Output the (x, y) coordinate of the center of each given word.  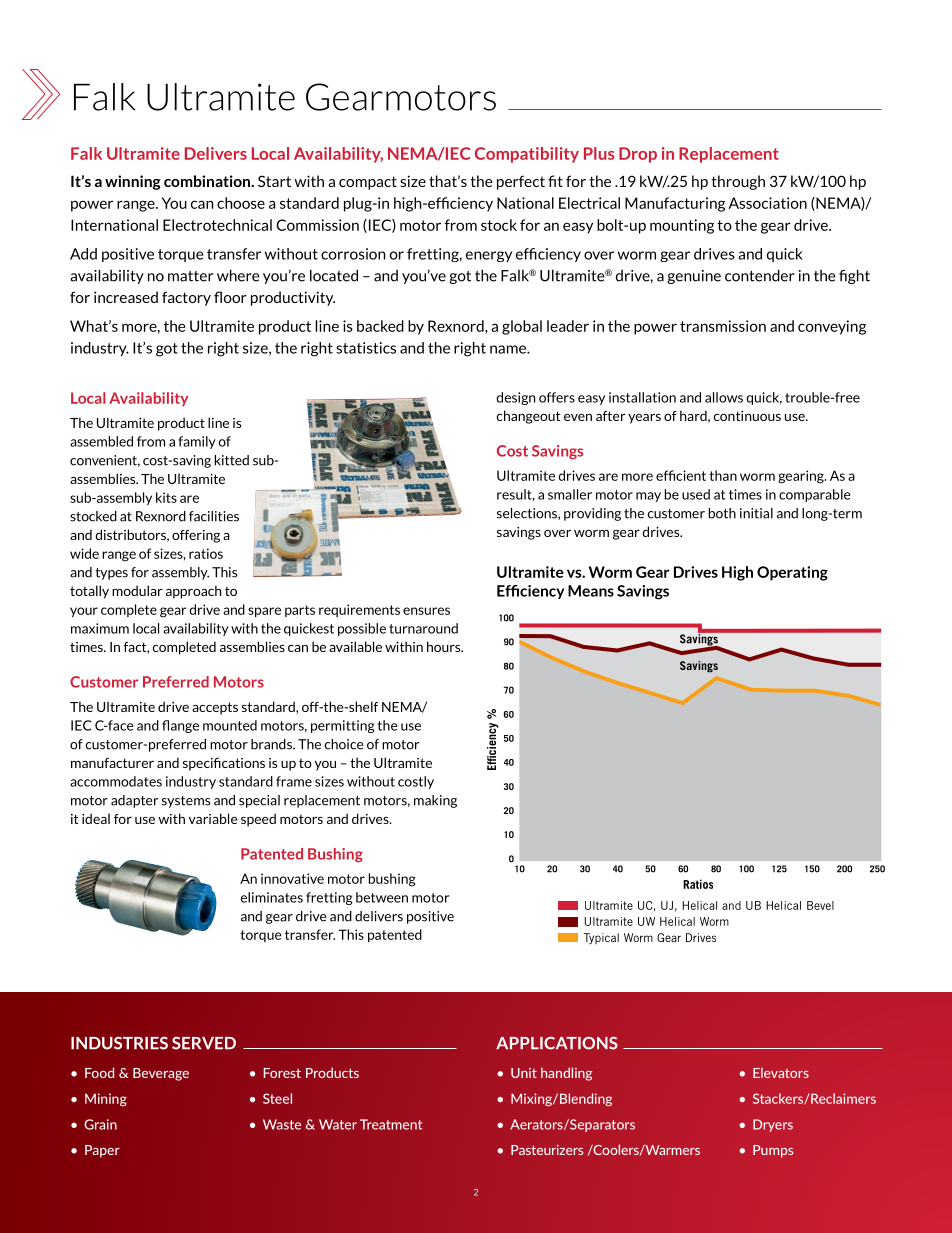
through (738, 182)
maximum (100, 628)
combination (208, 181)
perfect (521, 182)
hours (445, 646)
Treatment (391, 1124)
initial (756, 513)
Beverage (161, 1074)
